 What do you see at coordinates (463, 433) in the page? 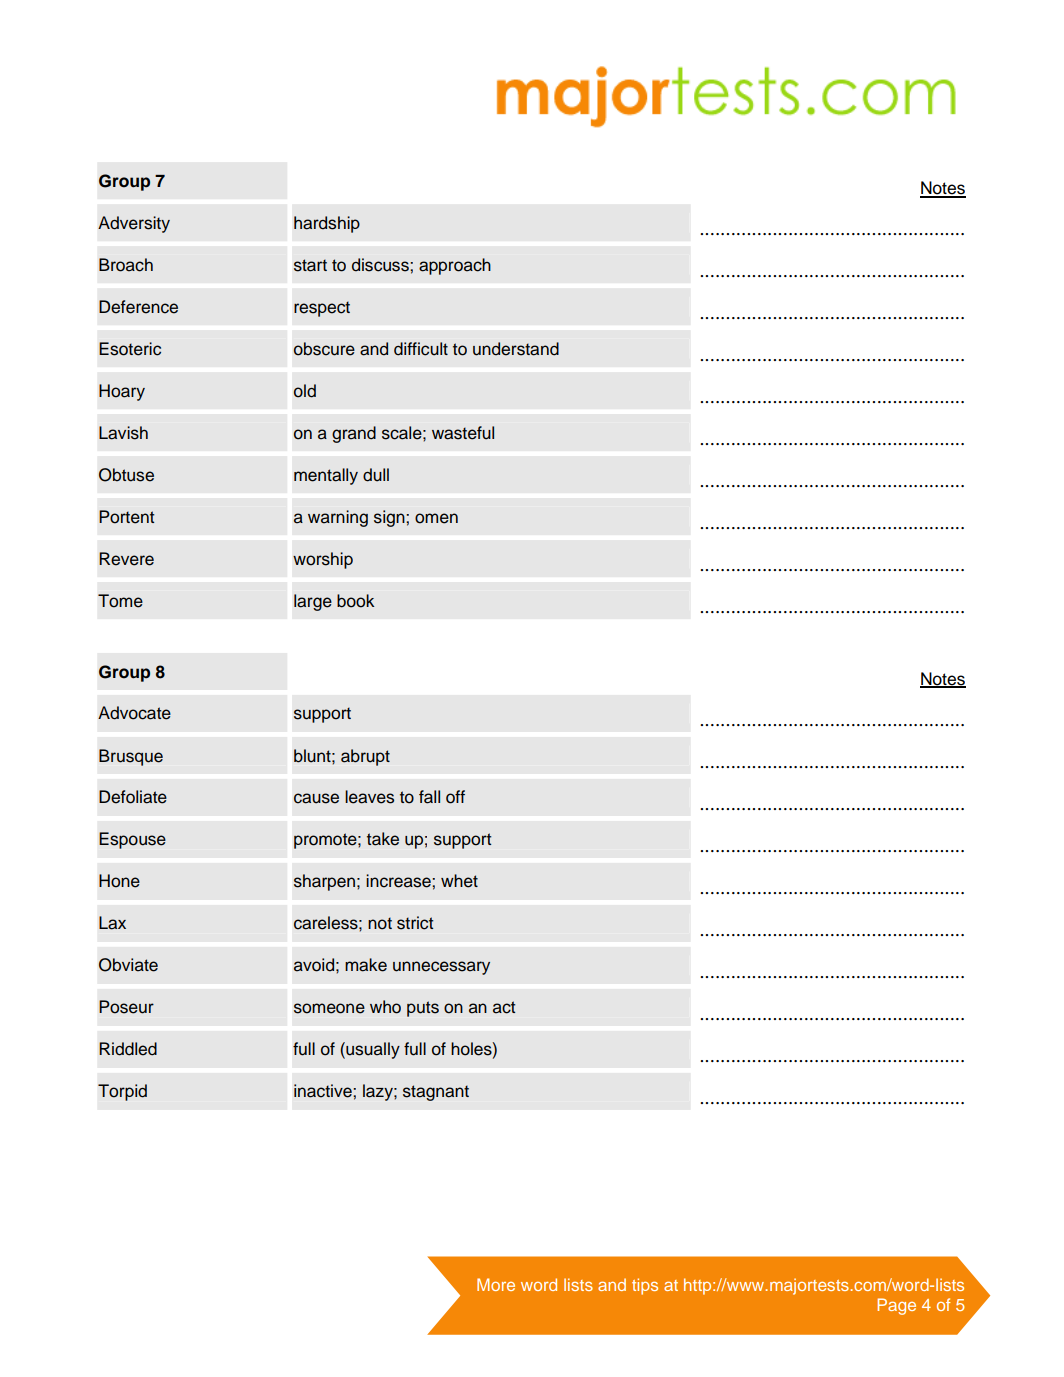
I see `wasteful` at bounding box center [463, 433].
